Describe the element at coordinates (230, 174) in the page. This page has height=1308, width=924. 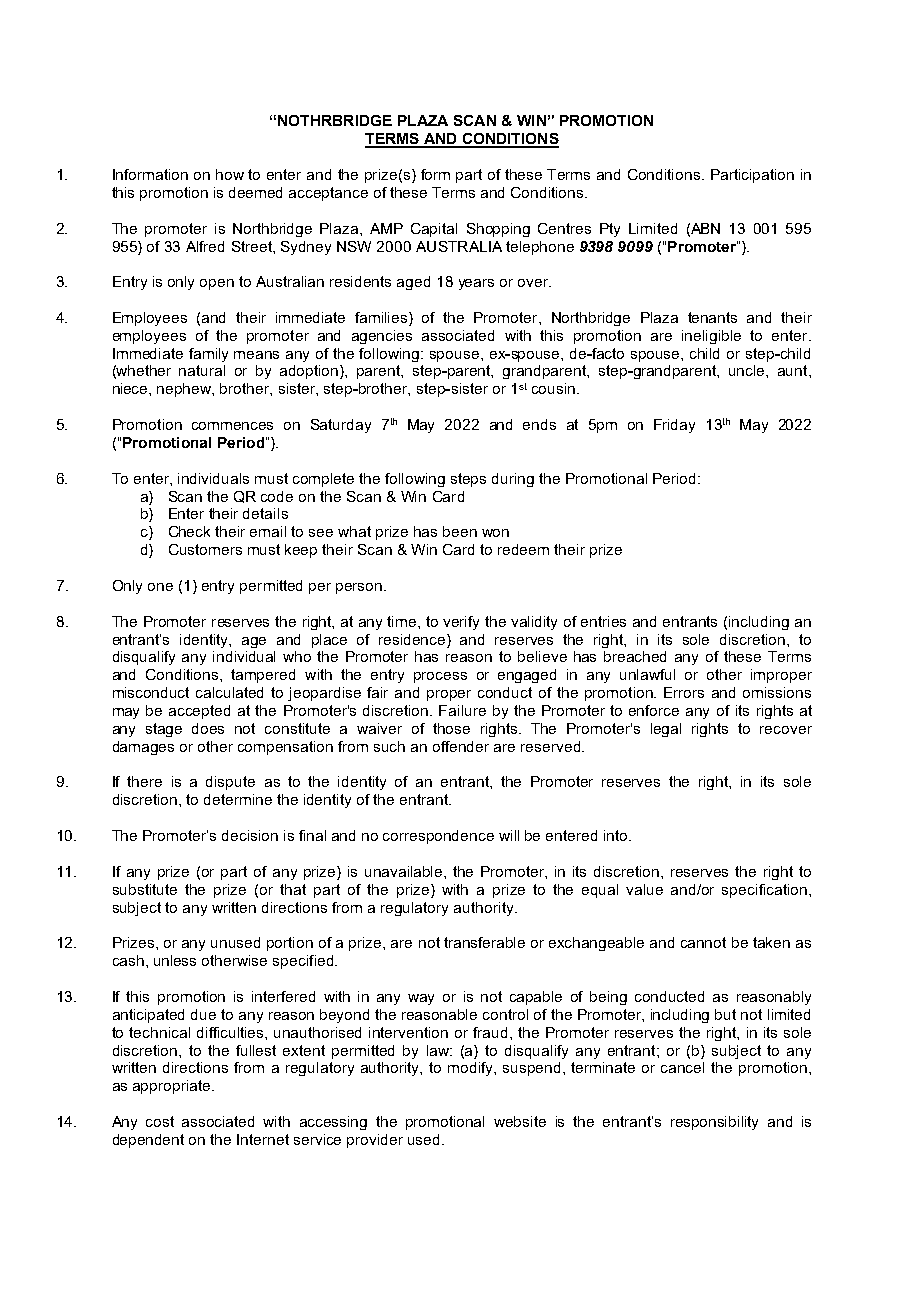
I see `how` at that location.
